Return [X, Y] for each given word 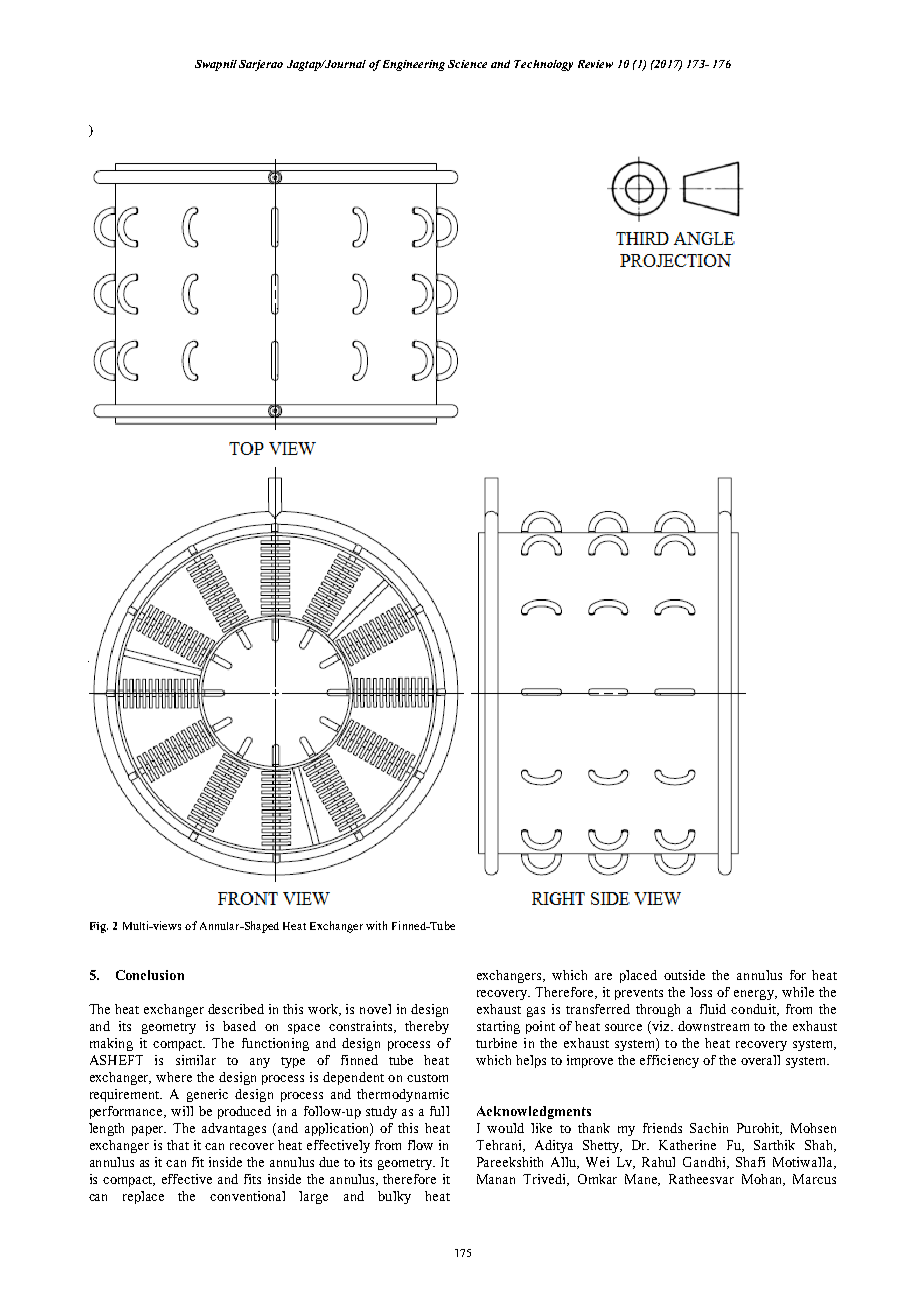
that [178, 1145]
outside [684, 975]
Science [467, 64]
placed [638, 976]
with [376, 925]
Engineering [414, 65]
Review [595, 64]
